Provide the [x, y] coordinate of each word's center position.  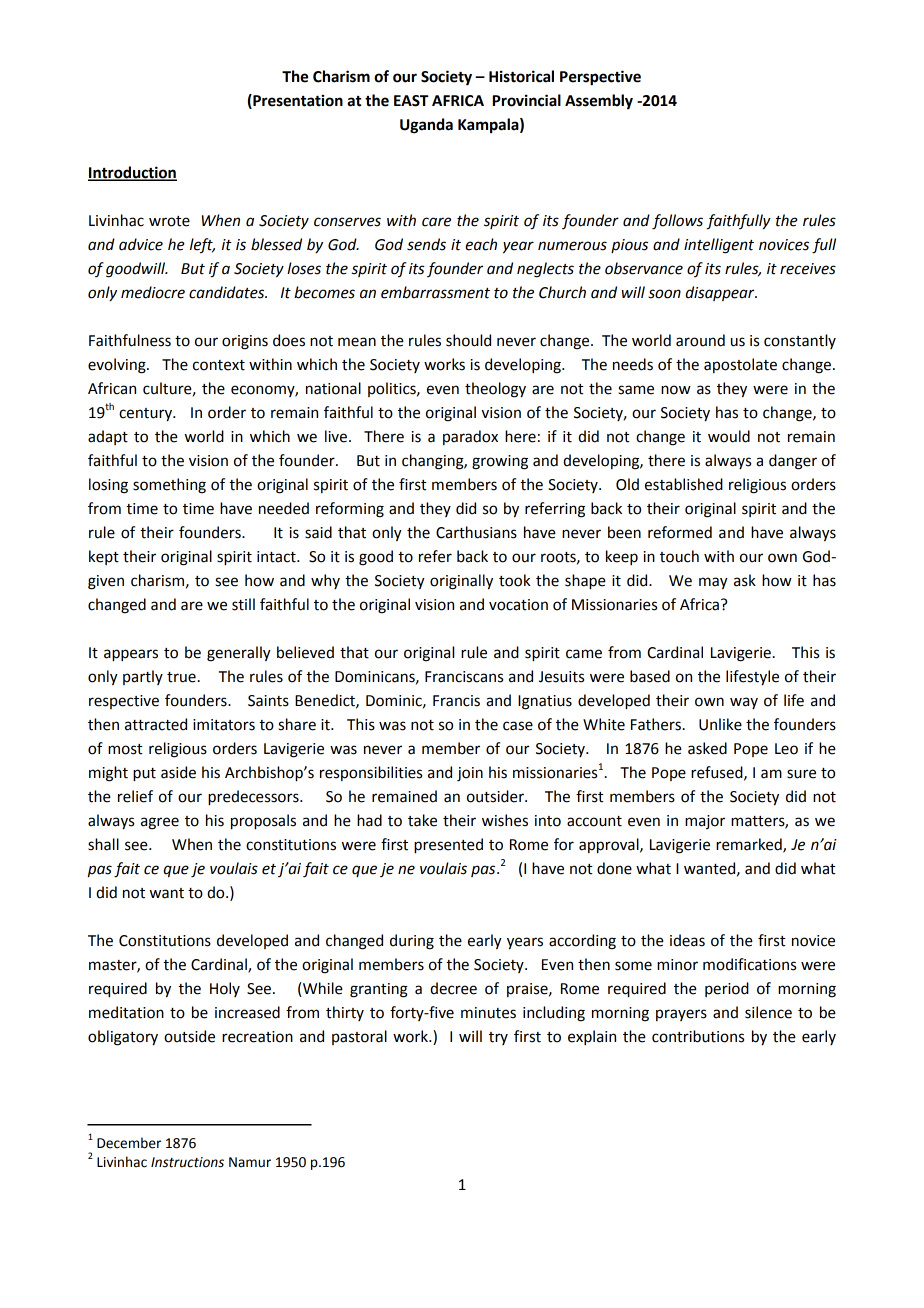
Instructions [187, 1162]
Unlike [720, 724]
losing [108, 486]
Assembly [599, 101]
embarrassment [435, 292]
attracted [156, 724]
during [412, 942]
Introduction [132, 173]
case [518, 726]
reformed [680, 532]
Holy [225, 989]
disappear [721, 293]
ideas [687, 940]
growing [500, 462]
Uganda [426, 126]
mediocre [153, 292]
